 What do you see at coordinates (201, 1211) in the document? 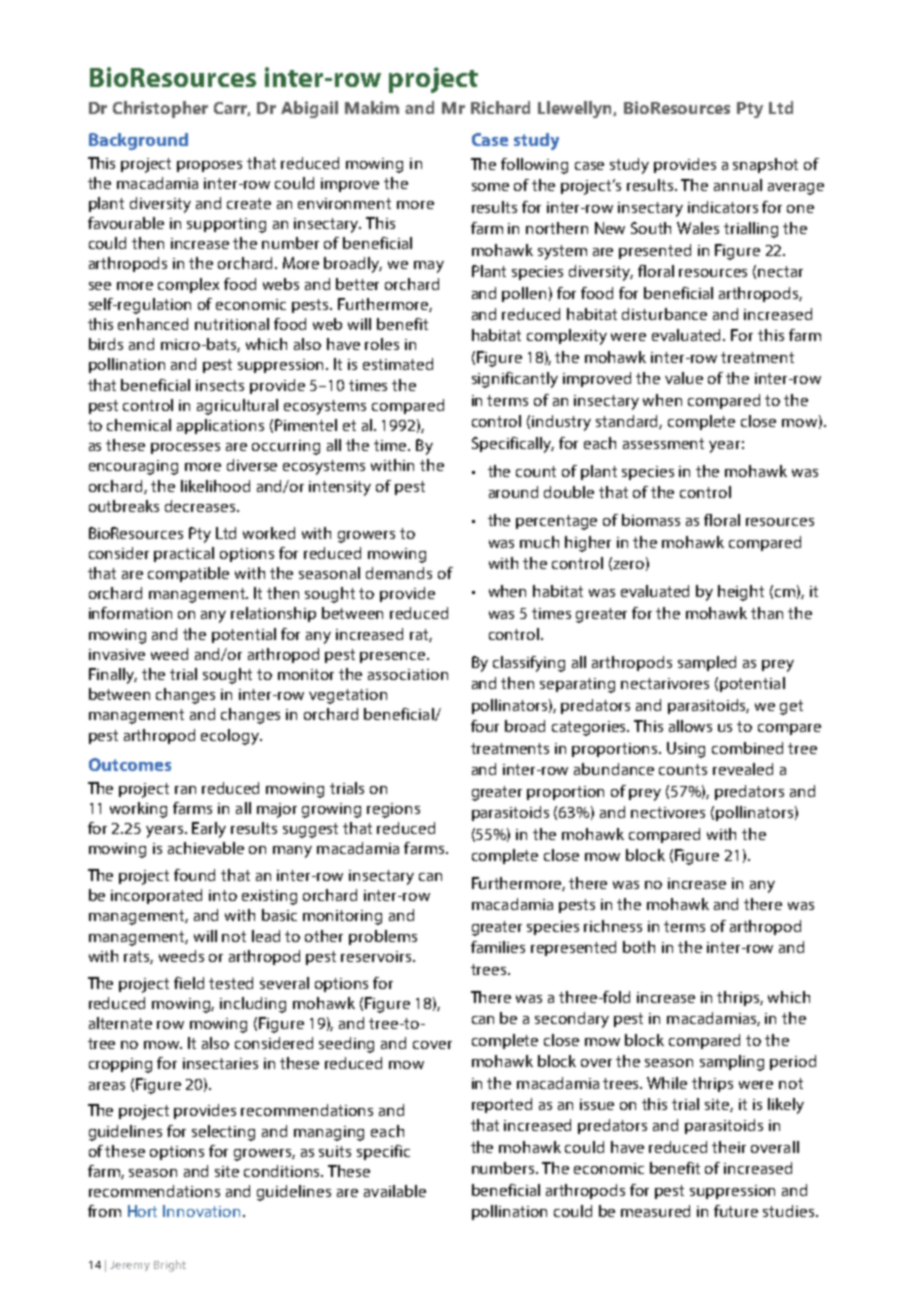
I see `Innovation` at bounding box center [201, 1211].
